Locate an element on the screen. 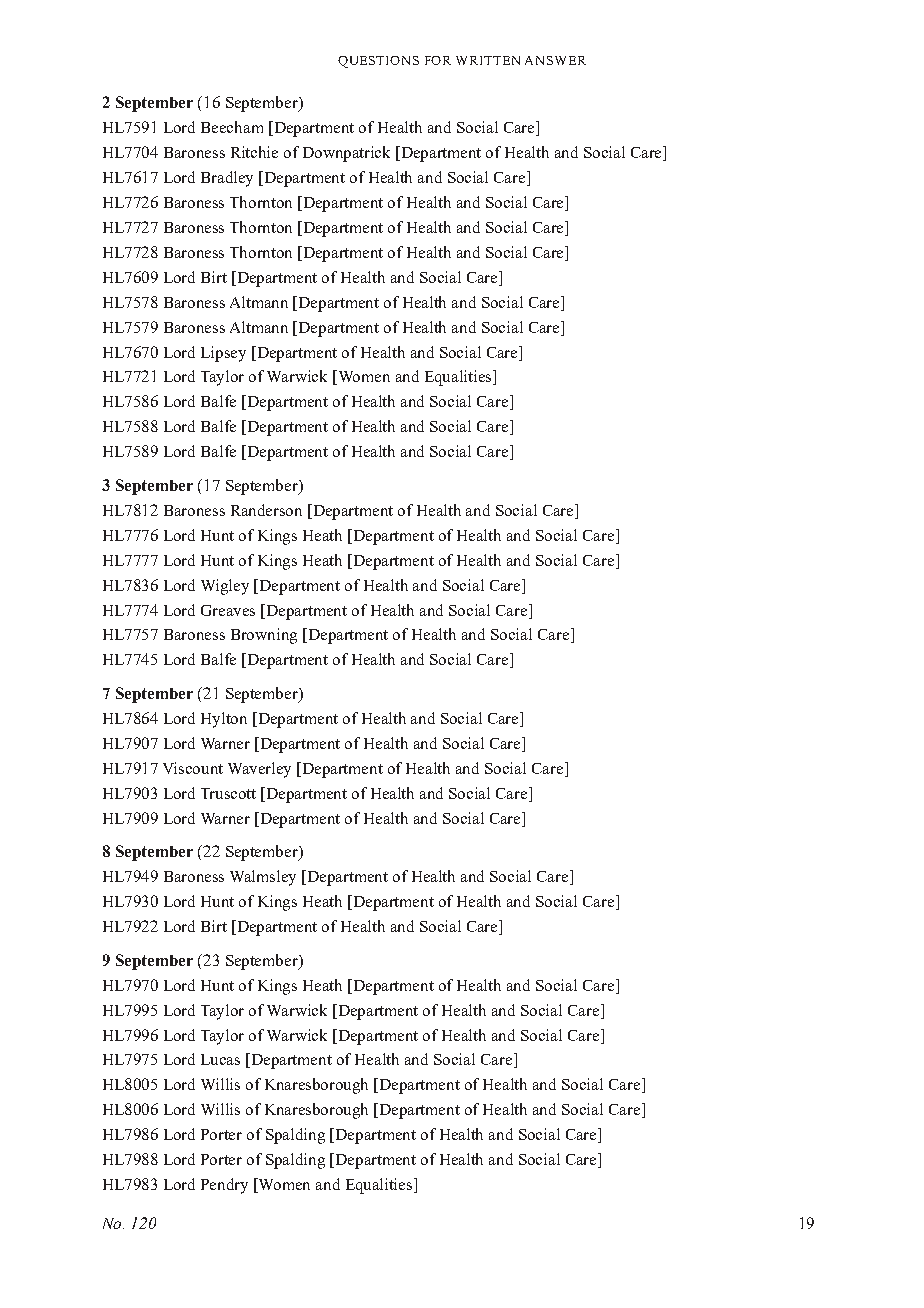 The width and height of the screenshot is (924, 1308). Greaves is located at coordinates (228, 610).
